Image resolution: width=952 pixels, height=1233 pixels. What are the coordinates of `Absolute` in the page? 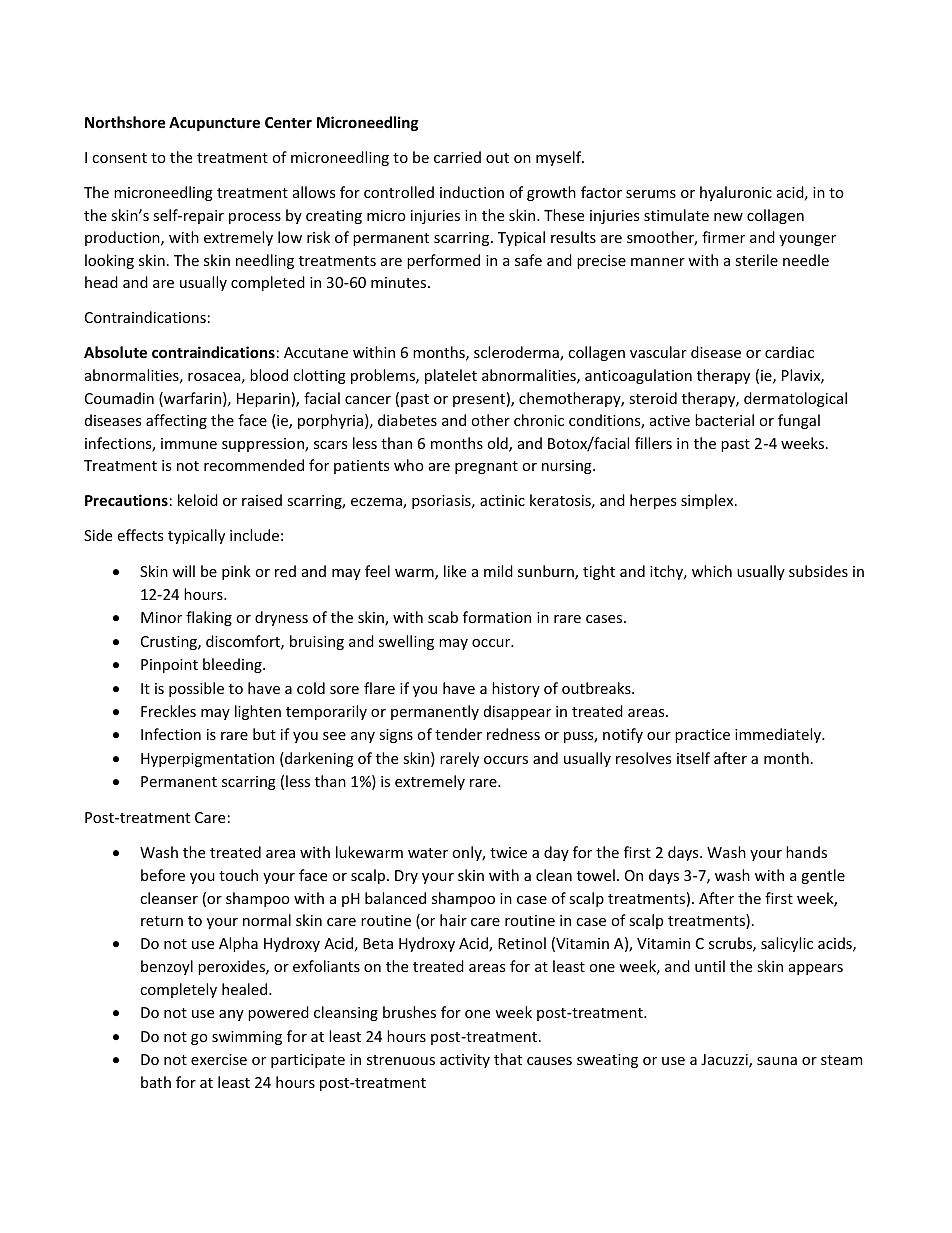 It's located at (115, 352).
